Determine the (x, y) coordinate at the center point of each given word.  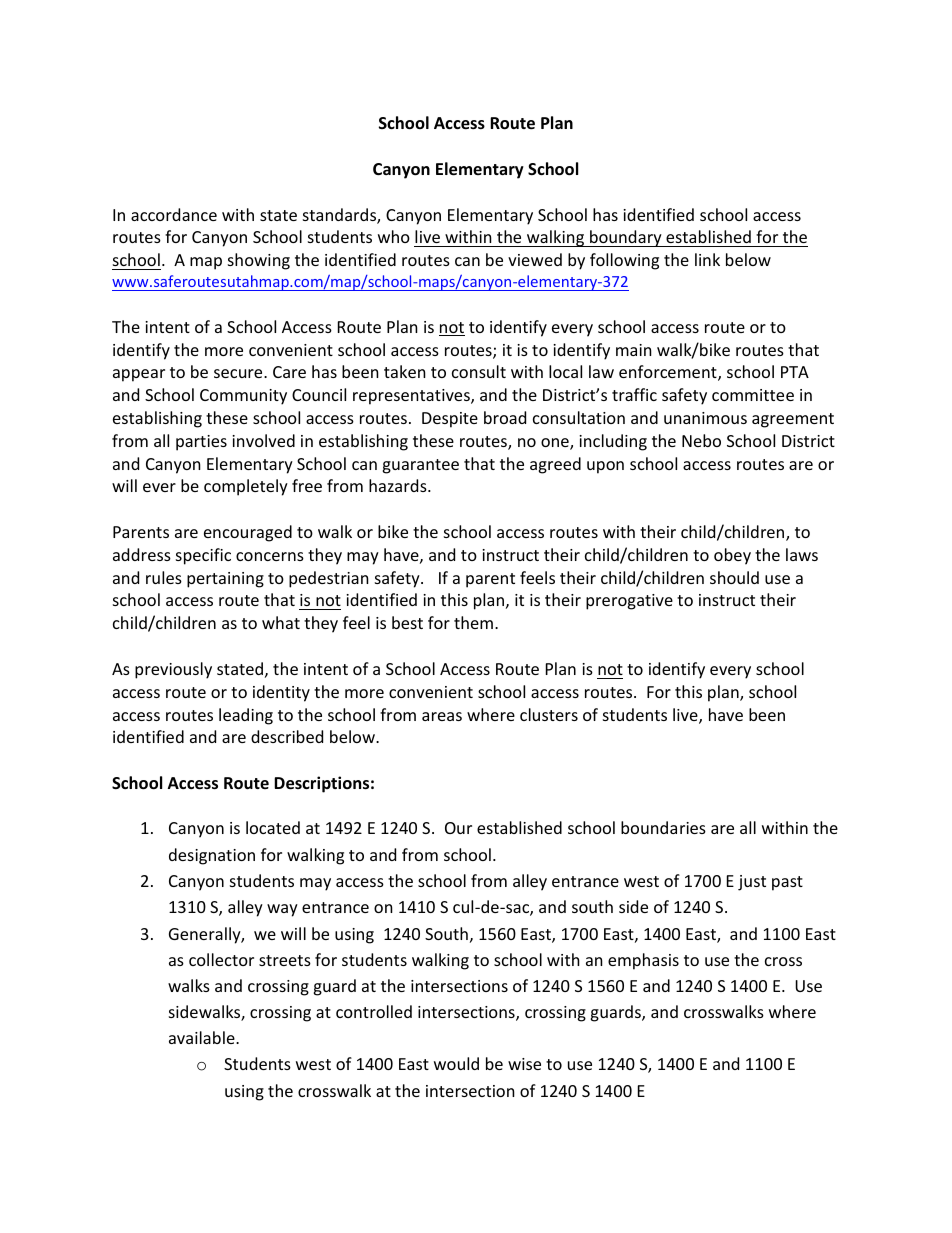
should (734, 577)
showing (259, 261)
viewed (535, 259)
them (473, 622)
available (203, 1037)
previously (173, 670)
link (707, 259)
